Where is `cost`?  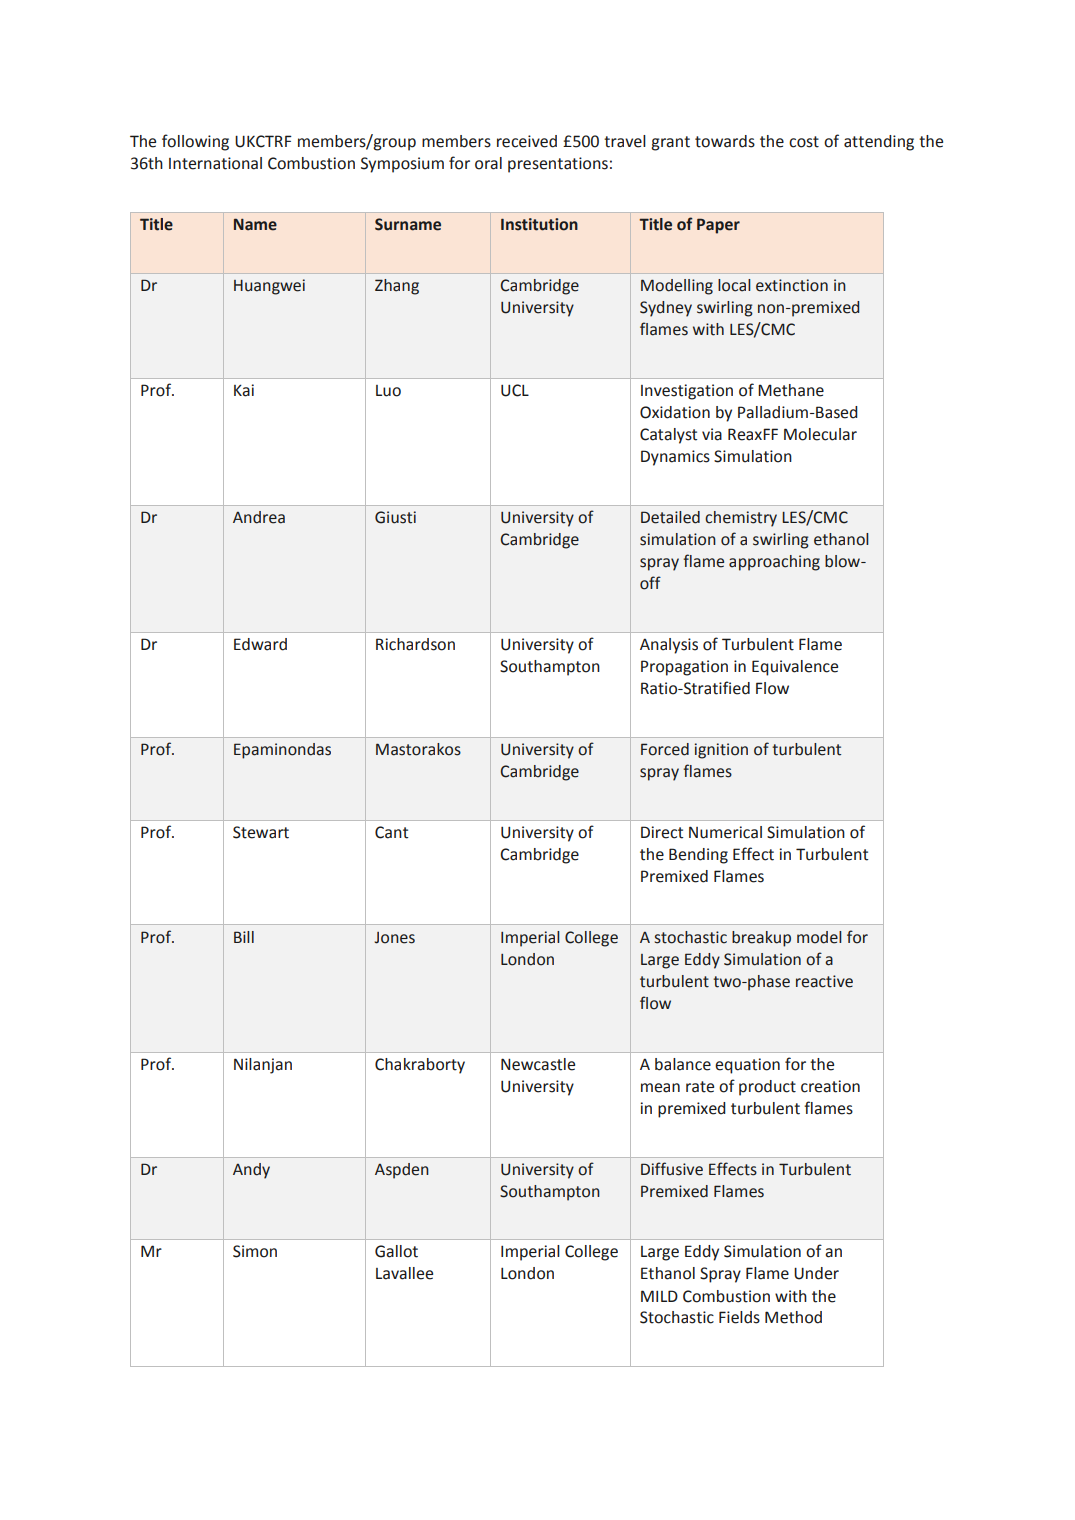
cost is located at coordinates (804, 142).
